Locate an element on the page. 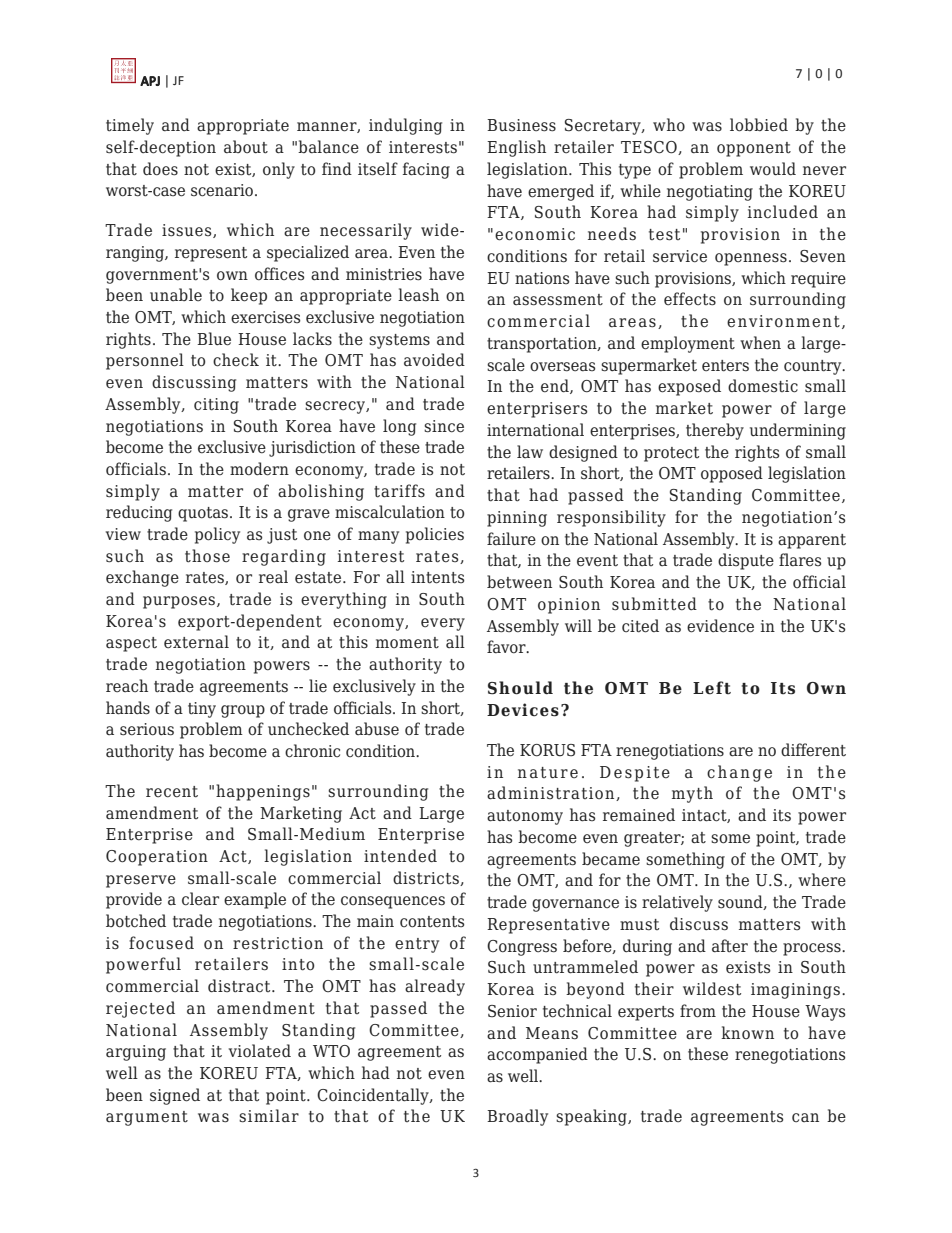  violated is located at coordinates (260, 1051).
